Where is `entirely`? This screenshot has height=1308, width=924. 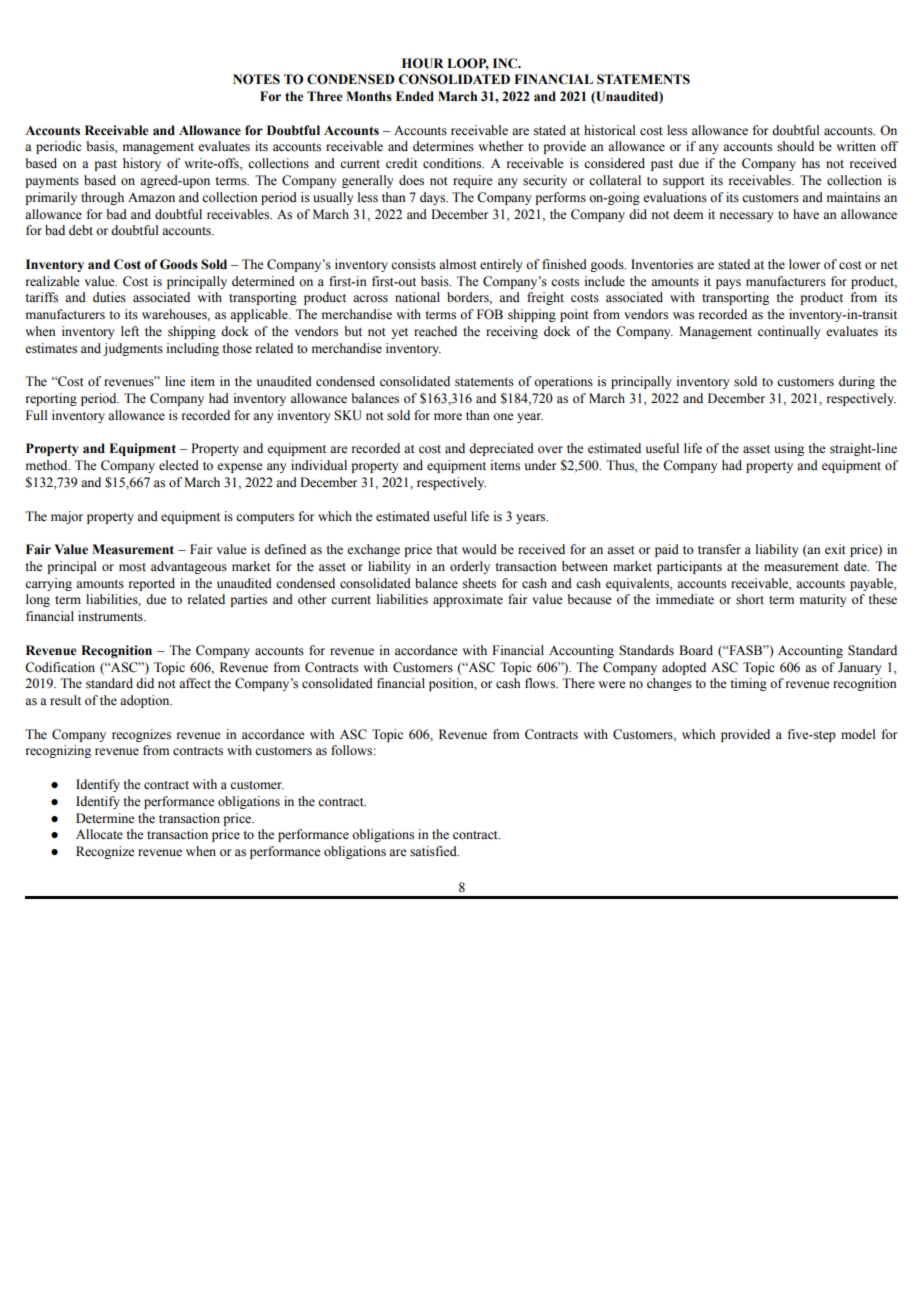
entirely is located at coordinates (501, 265).
